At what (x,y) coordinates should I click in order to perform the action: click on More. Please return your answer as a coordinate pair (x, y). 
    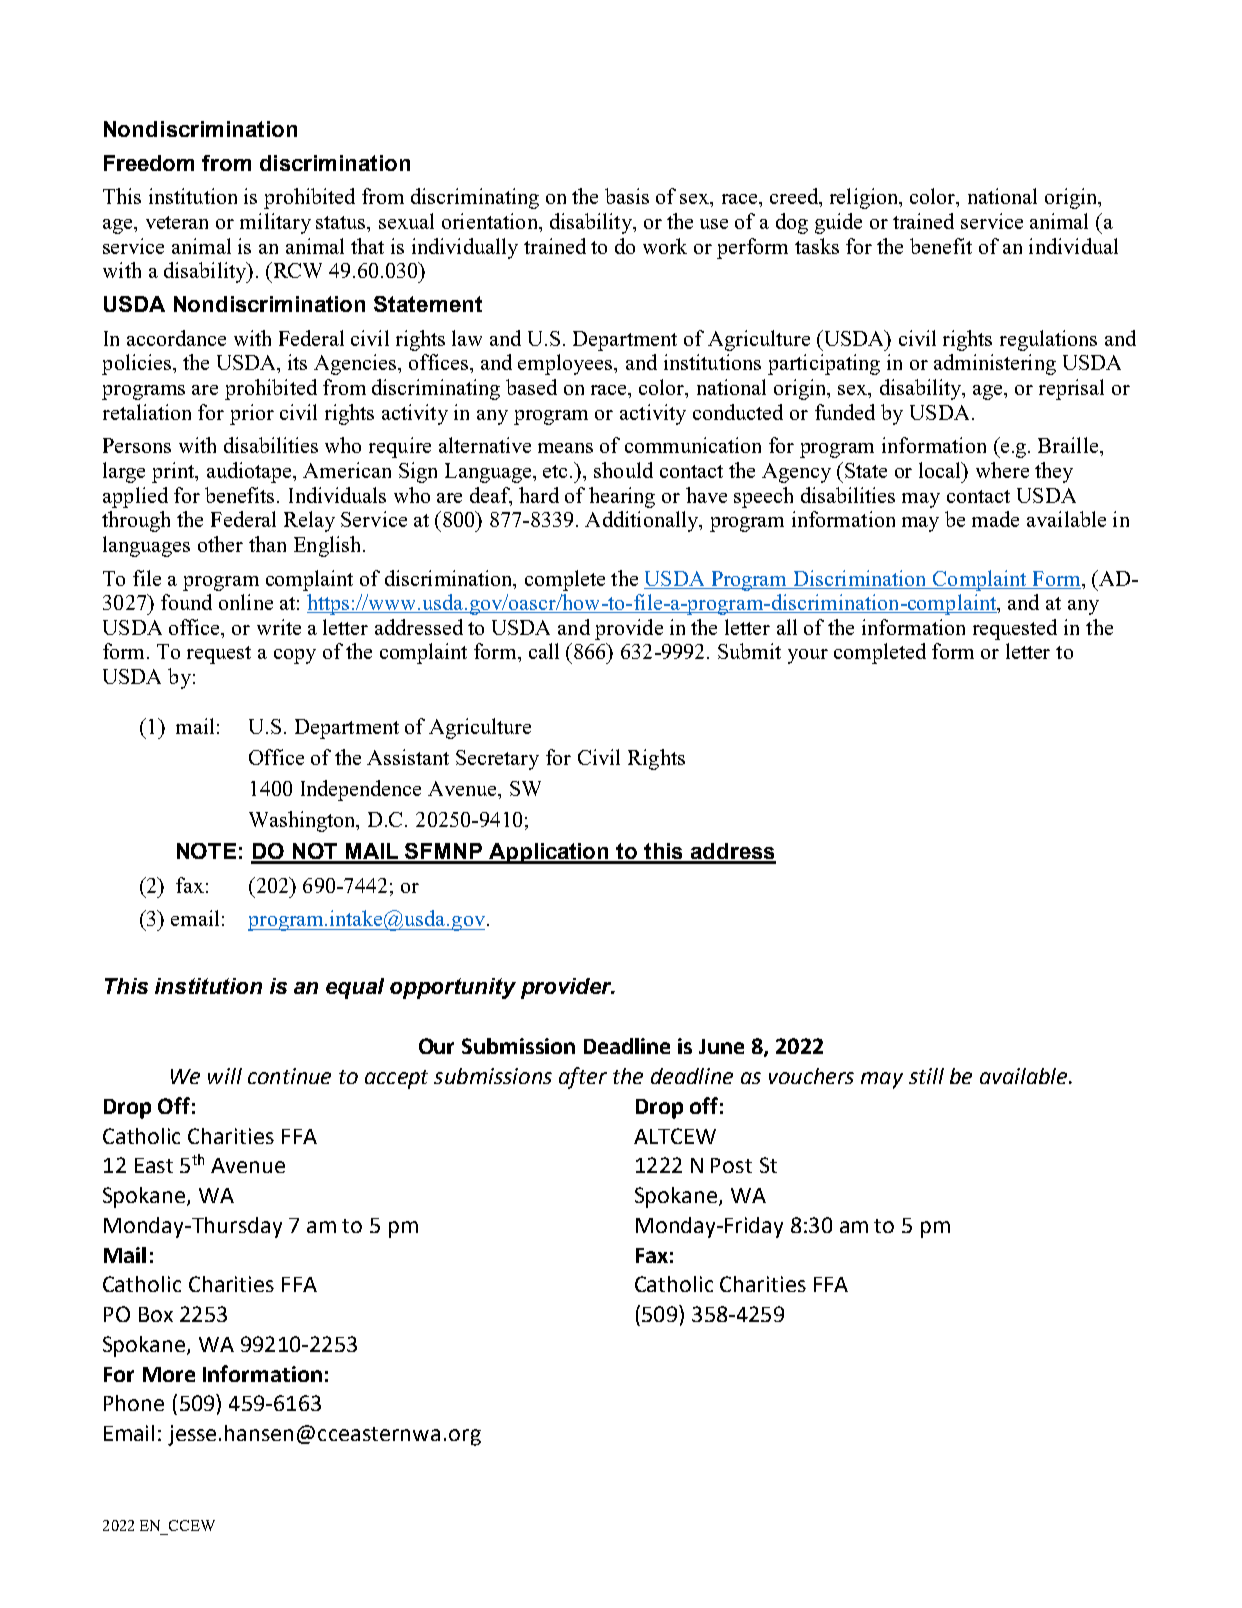
    Looking at the image, I should click on (169, 1374).
